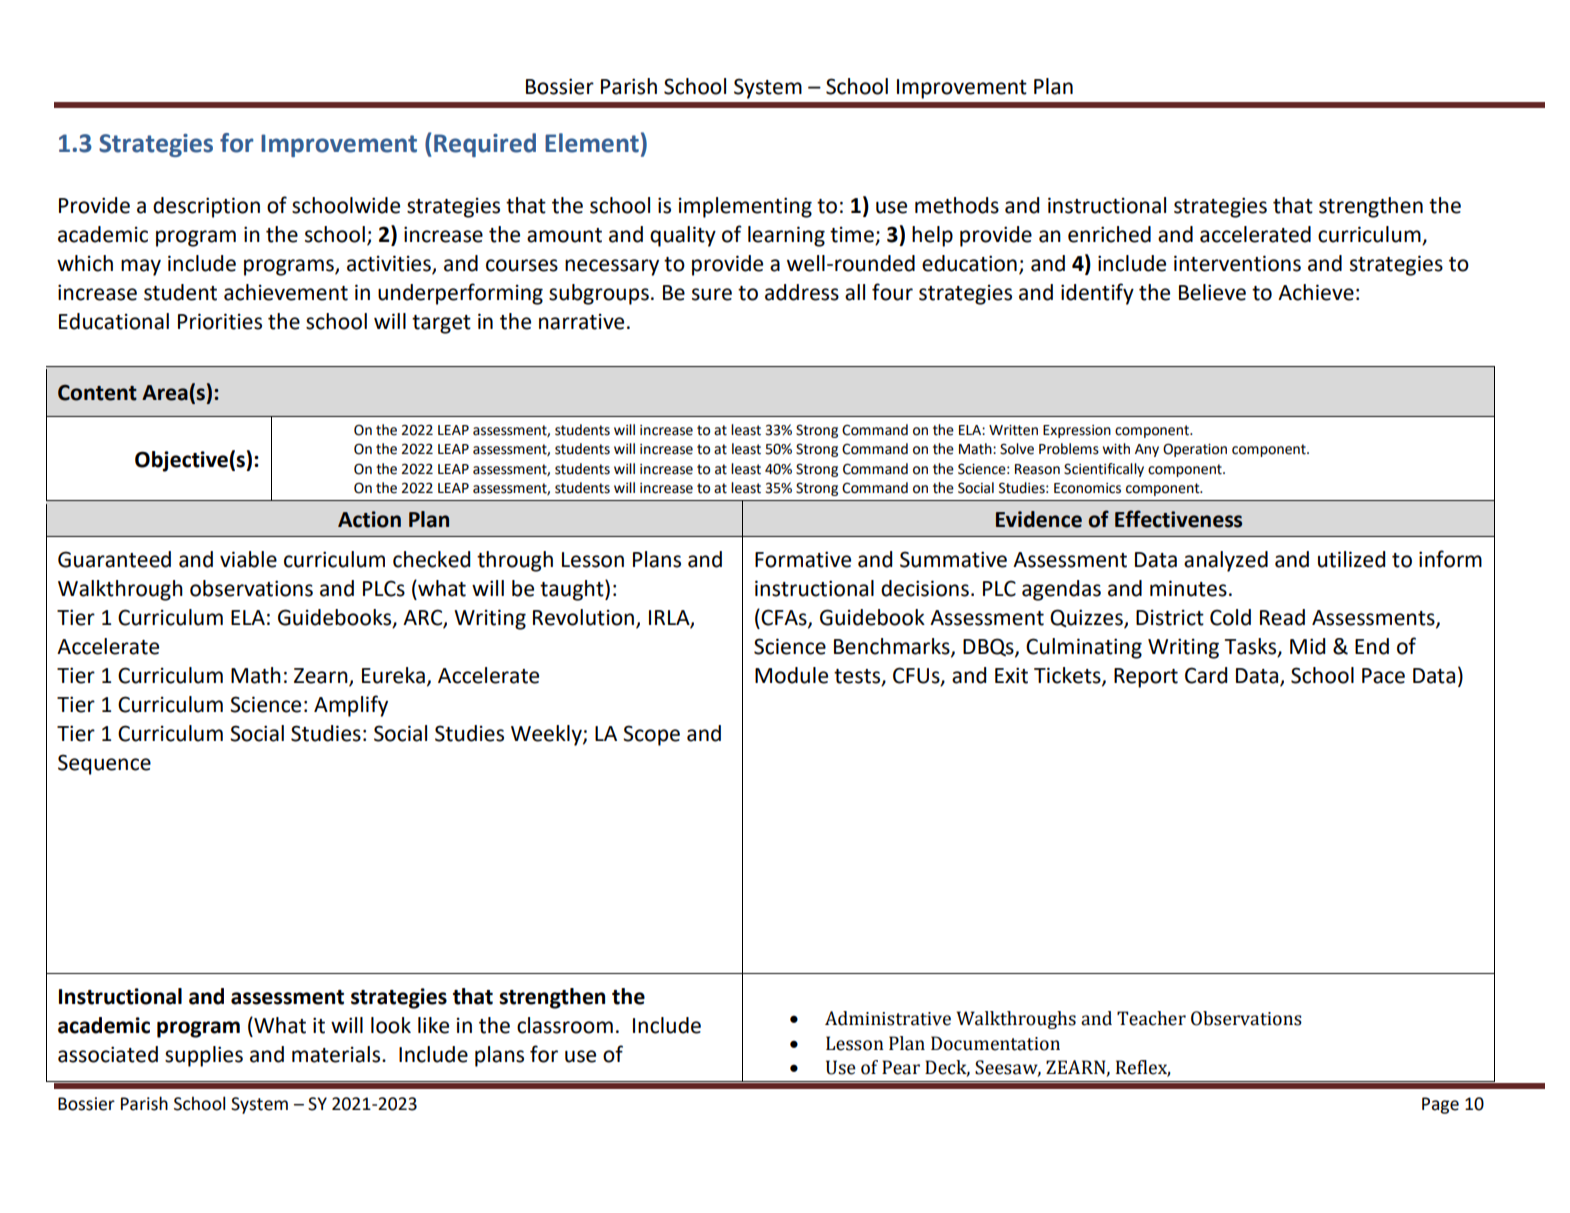 This document has height=1213, width=1570. I want to click on description, so click(206, 207).
